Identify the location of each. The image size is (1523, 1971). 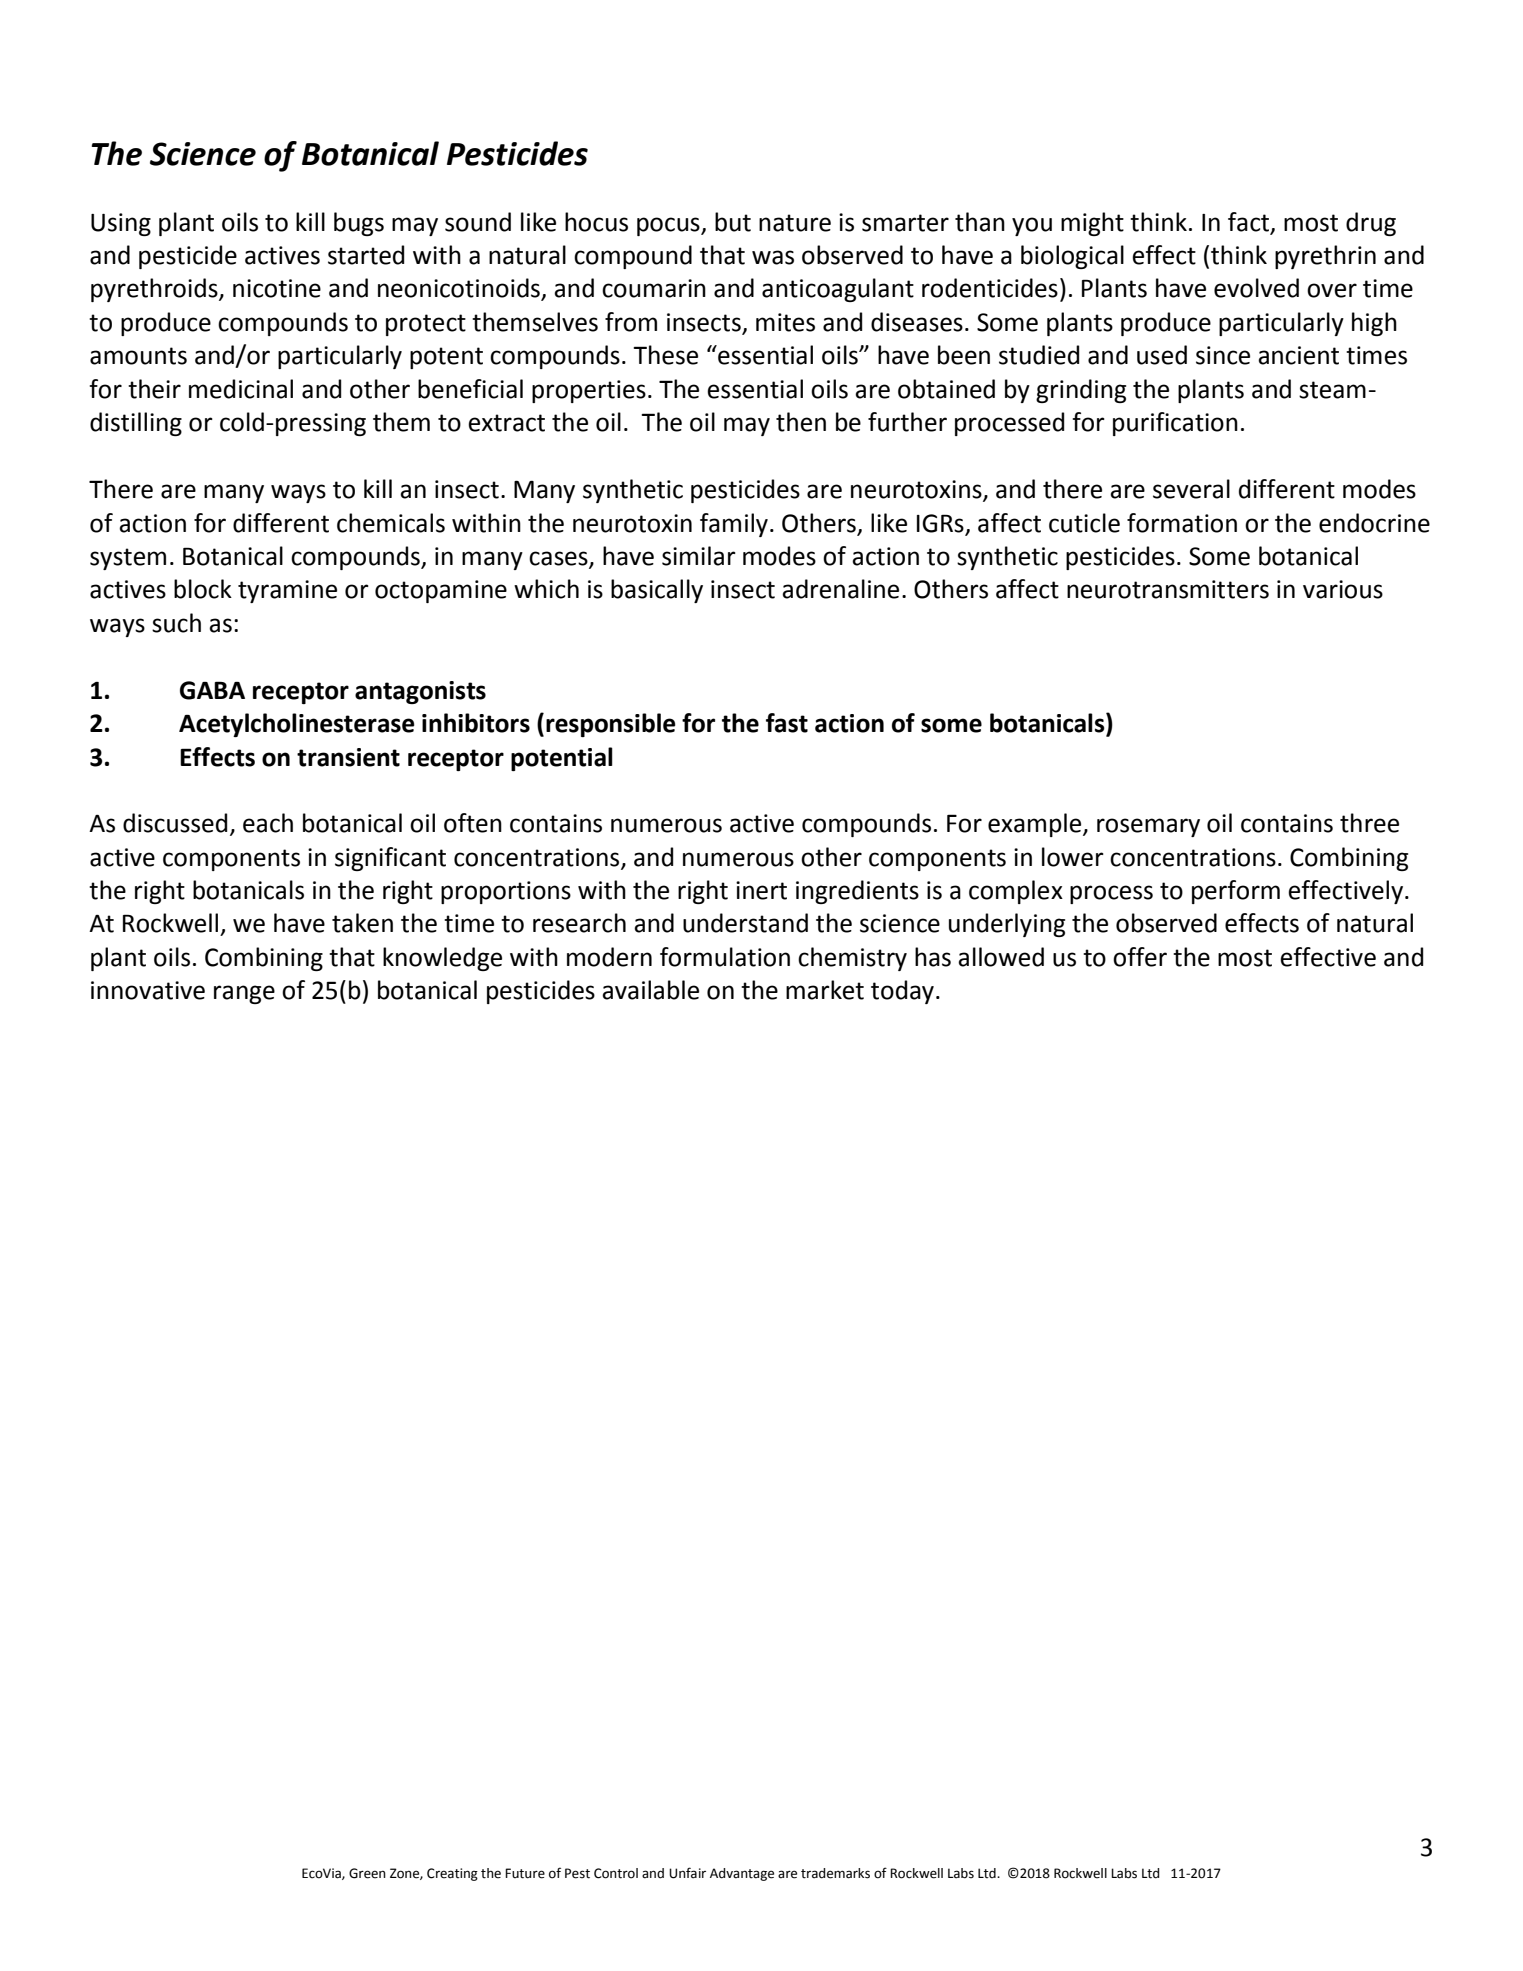
(268, 823).
